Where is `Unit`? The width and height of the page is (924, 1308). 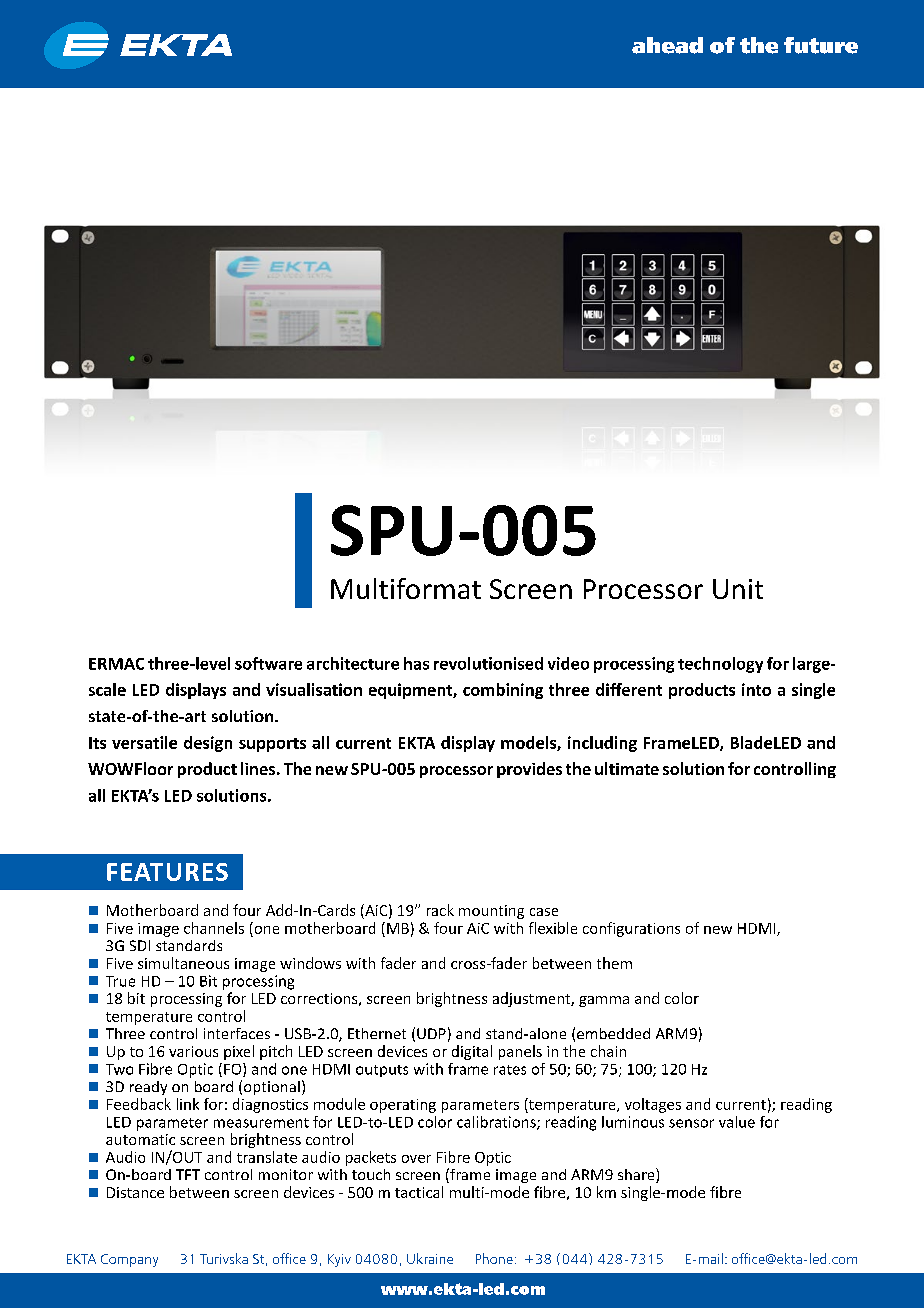 Unit is located at coordinates (738, 589).
